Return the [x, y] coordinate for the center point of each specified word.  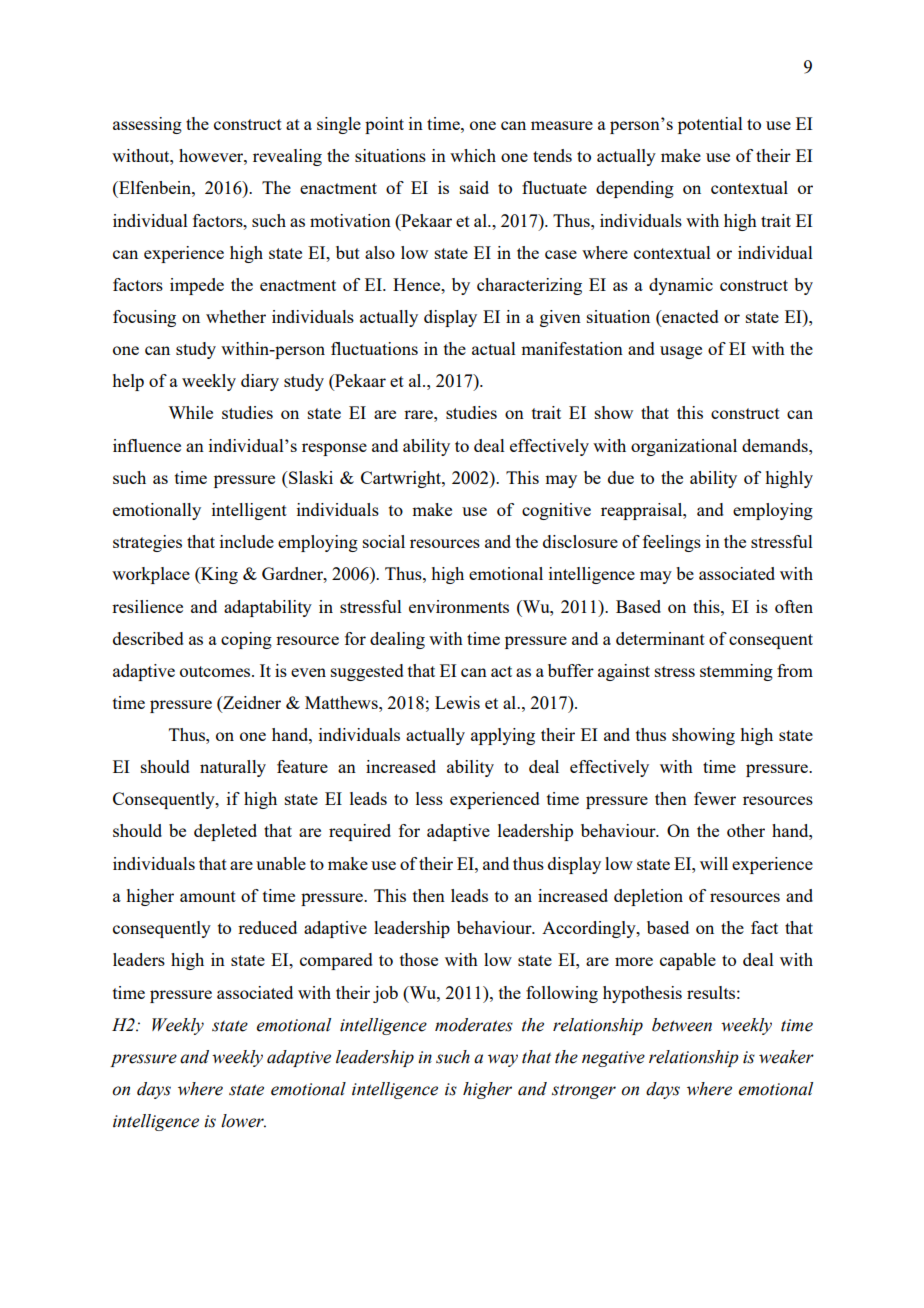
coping [246, 640]
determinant [660, 638]
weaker [786, 1057]
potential [710, 125]
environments [459, 606]
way [503, 1060]
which [473, 155]
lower [243, 1121]
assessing [147, 125]
